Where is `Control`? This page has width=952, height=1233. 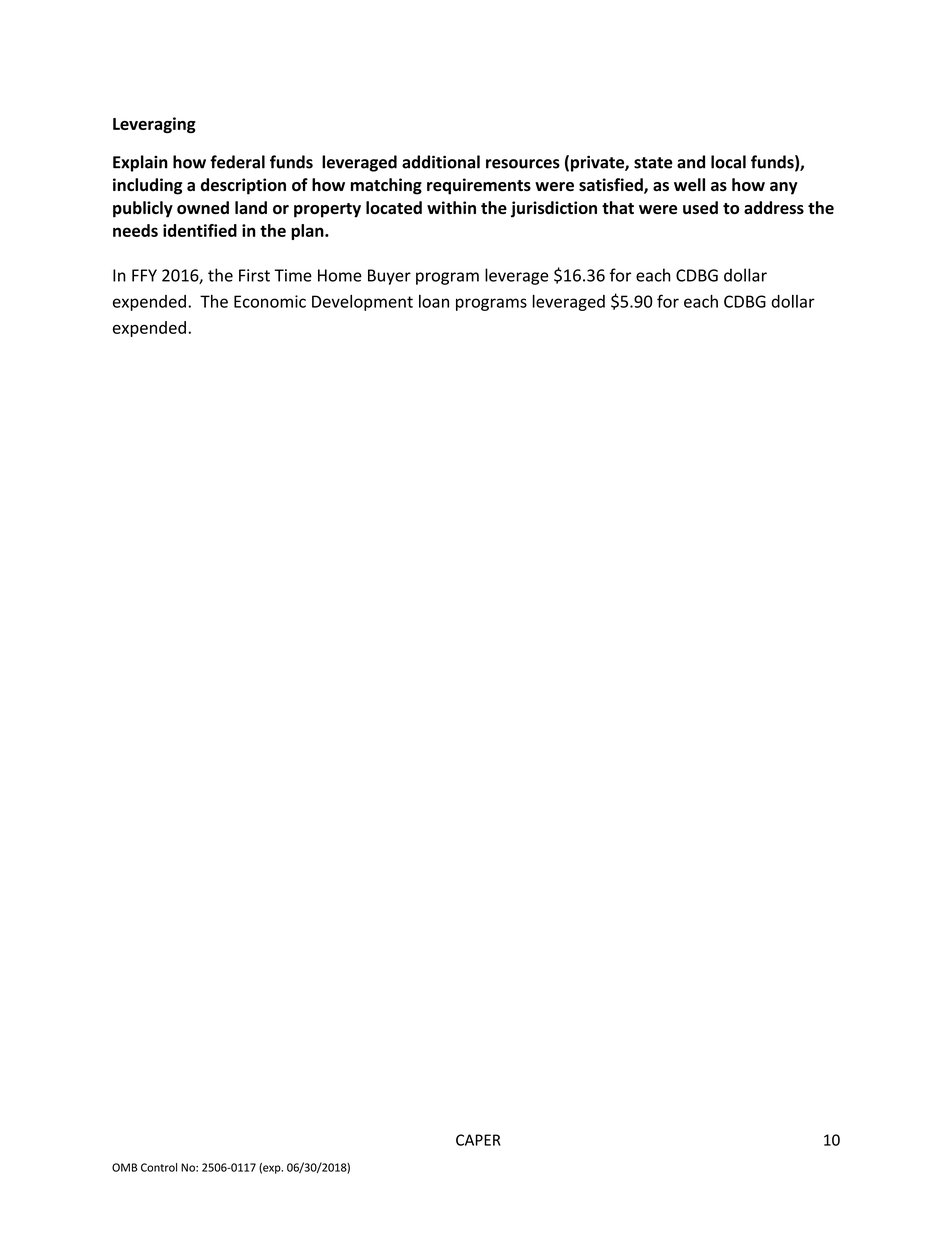 Control is located at coordinates (159, 1167).
